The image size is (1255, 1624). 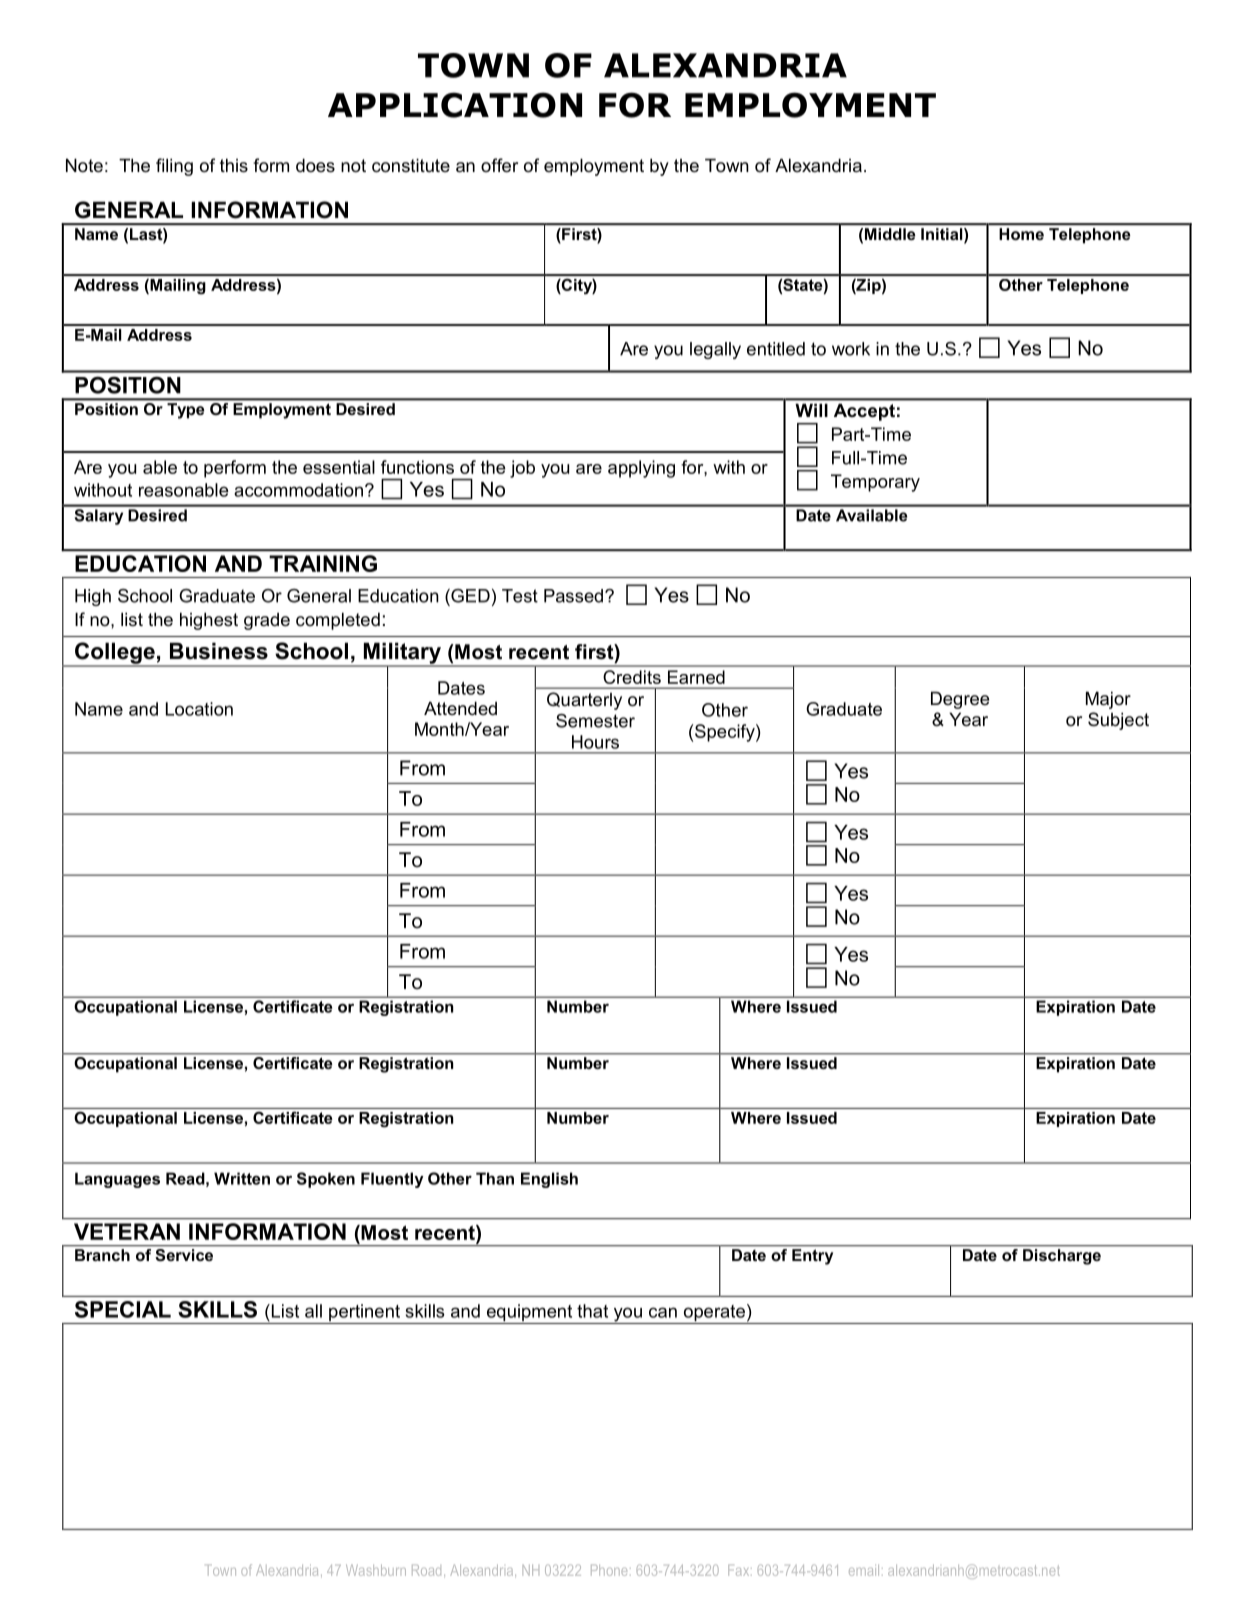 I want to click on offer, so click(x=499, y=165).
